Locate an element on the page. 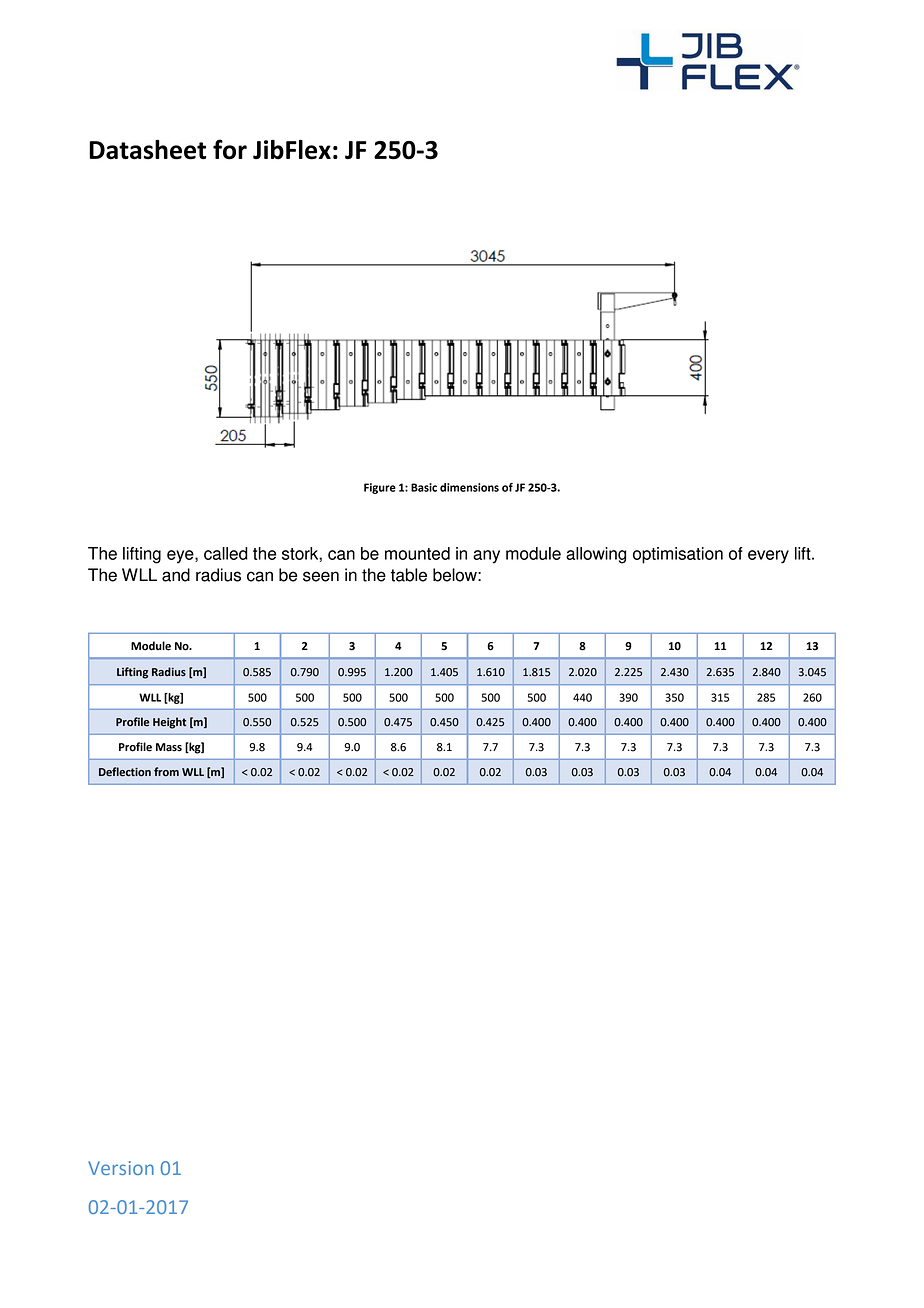 This image has width=924, height=1308. every is located at coordinates (768, 557).
